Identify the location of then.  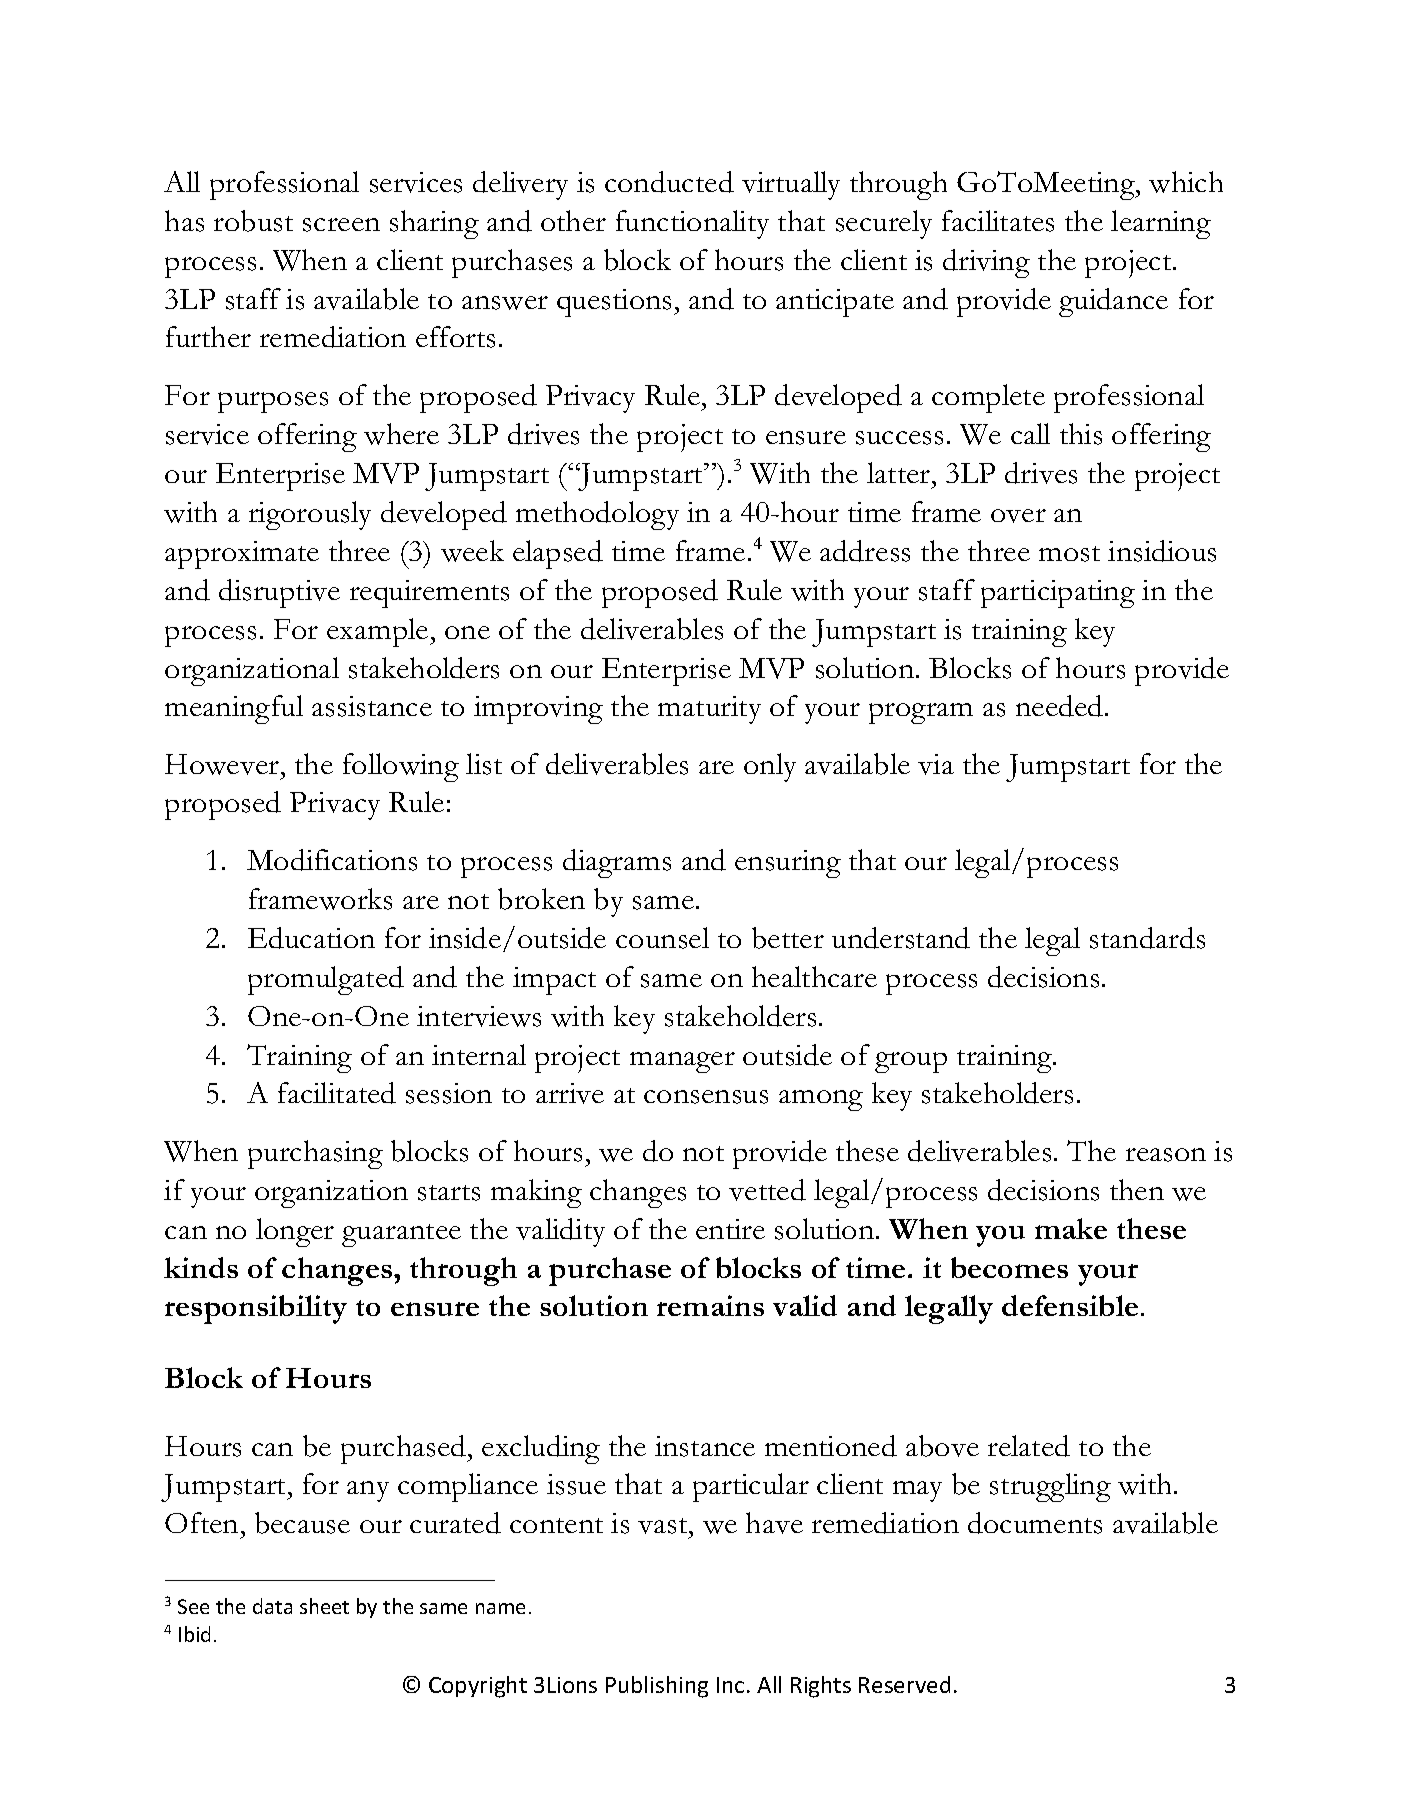
(1137, 1189).
